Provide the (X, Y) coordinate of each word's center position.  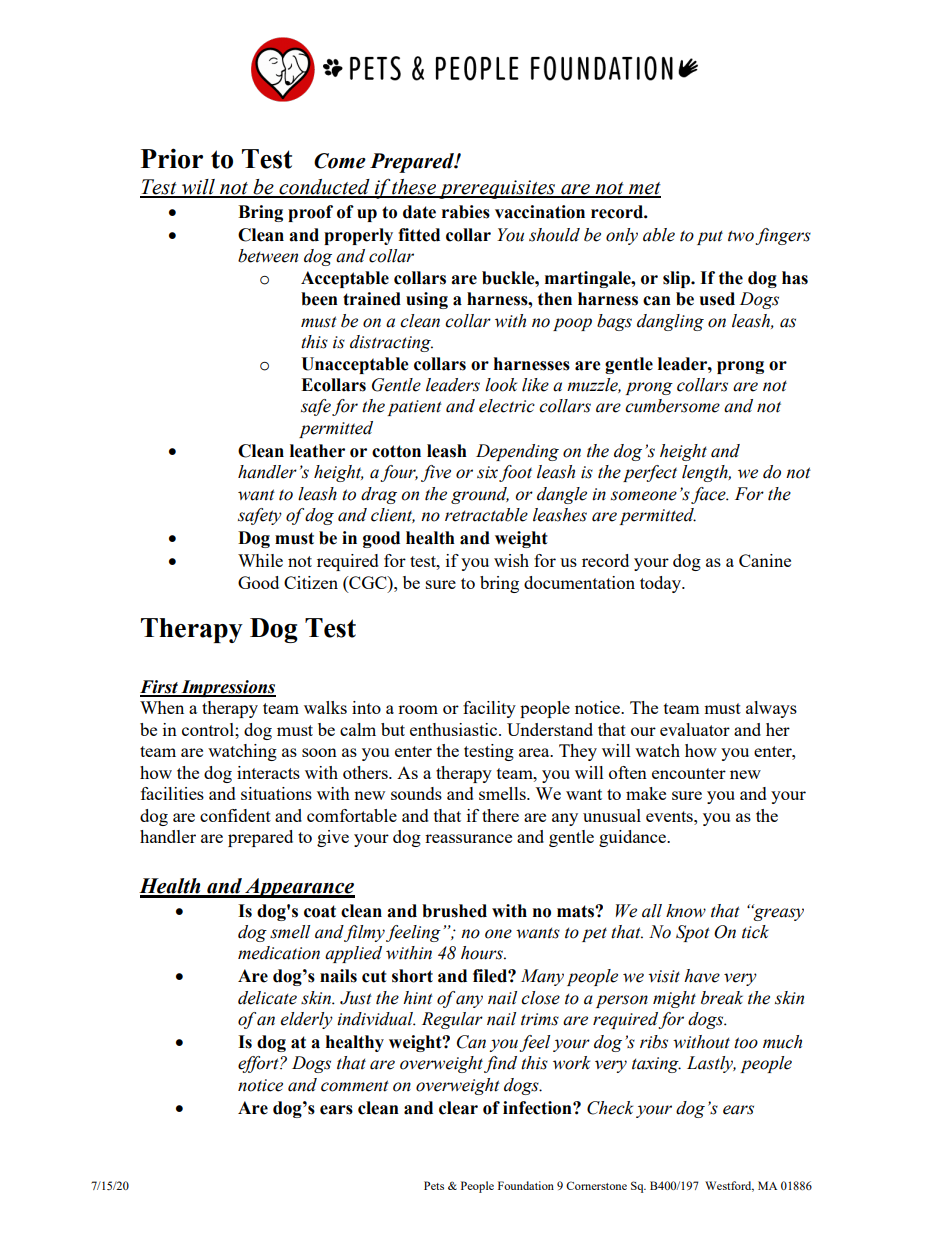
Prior (172, 158)
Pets (434, 1185)
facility (489, 709)
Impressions (227, 688)
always (771, 709)
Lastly (711, 1064)
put (710, 237)
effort (259, 1064)
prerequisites (497, 189)
